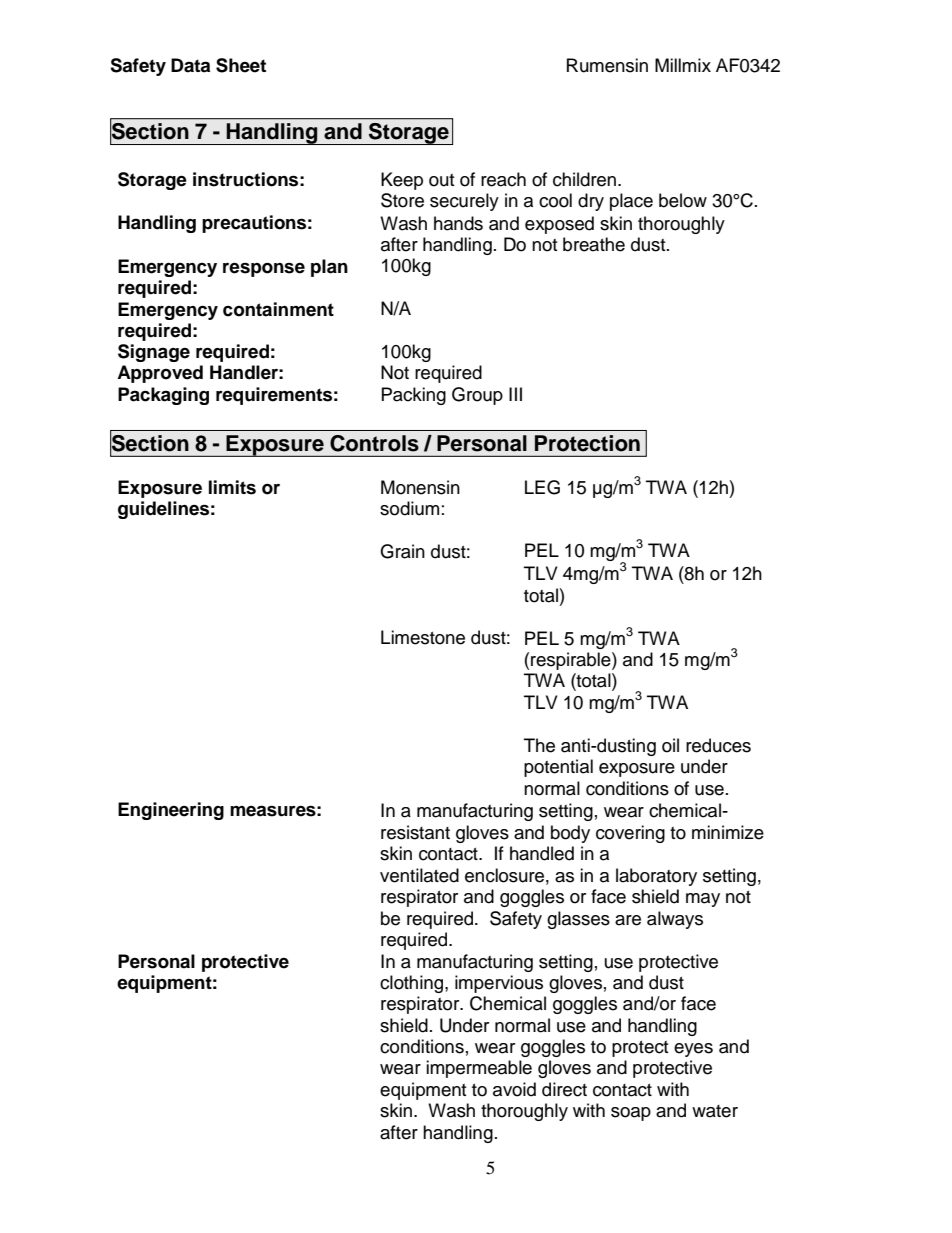 Image resolution: width=952 pixels, height=1233 pixels. What do you see at coordinates (413, 984) in the screenshot?
I see `clothing` at bounding box center [413, 984].
